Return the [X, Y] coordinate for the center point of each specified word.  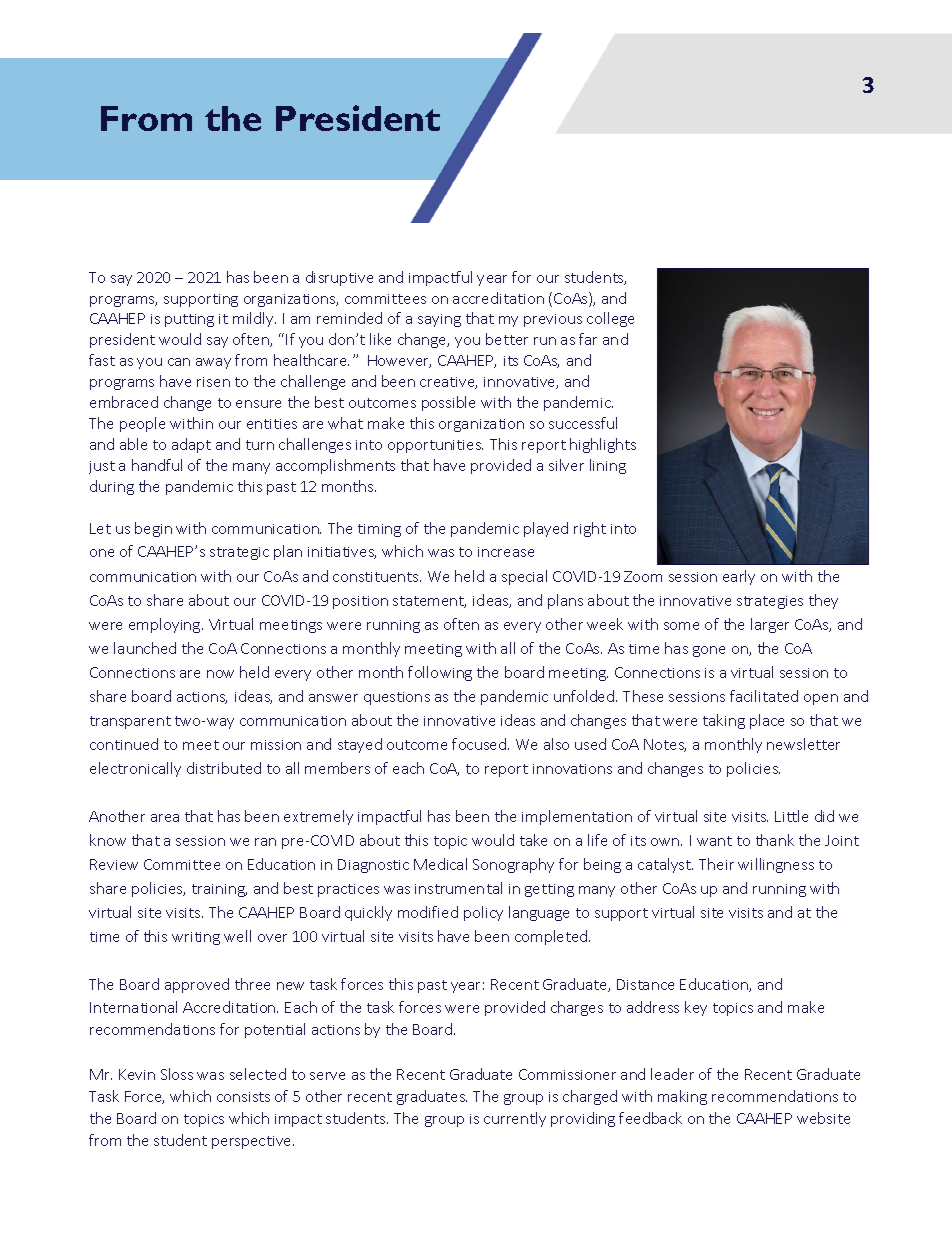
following [440, 673]
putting [189, 320]
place [767, 721]
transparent [130, 722]
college [610, 319]
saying [439, 320]
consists [243, 1097]
